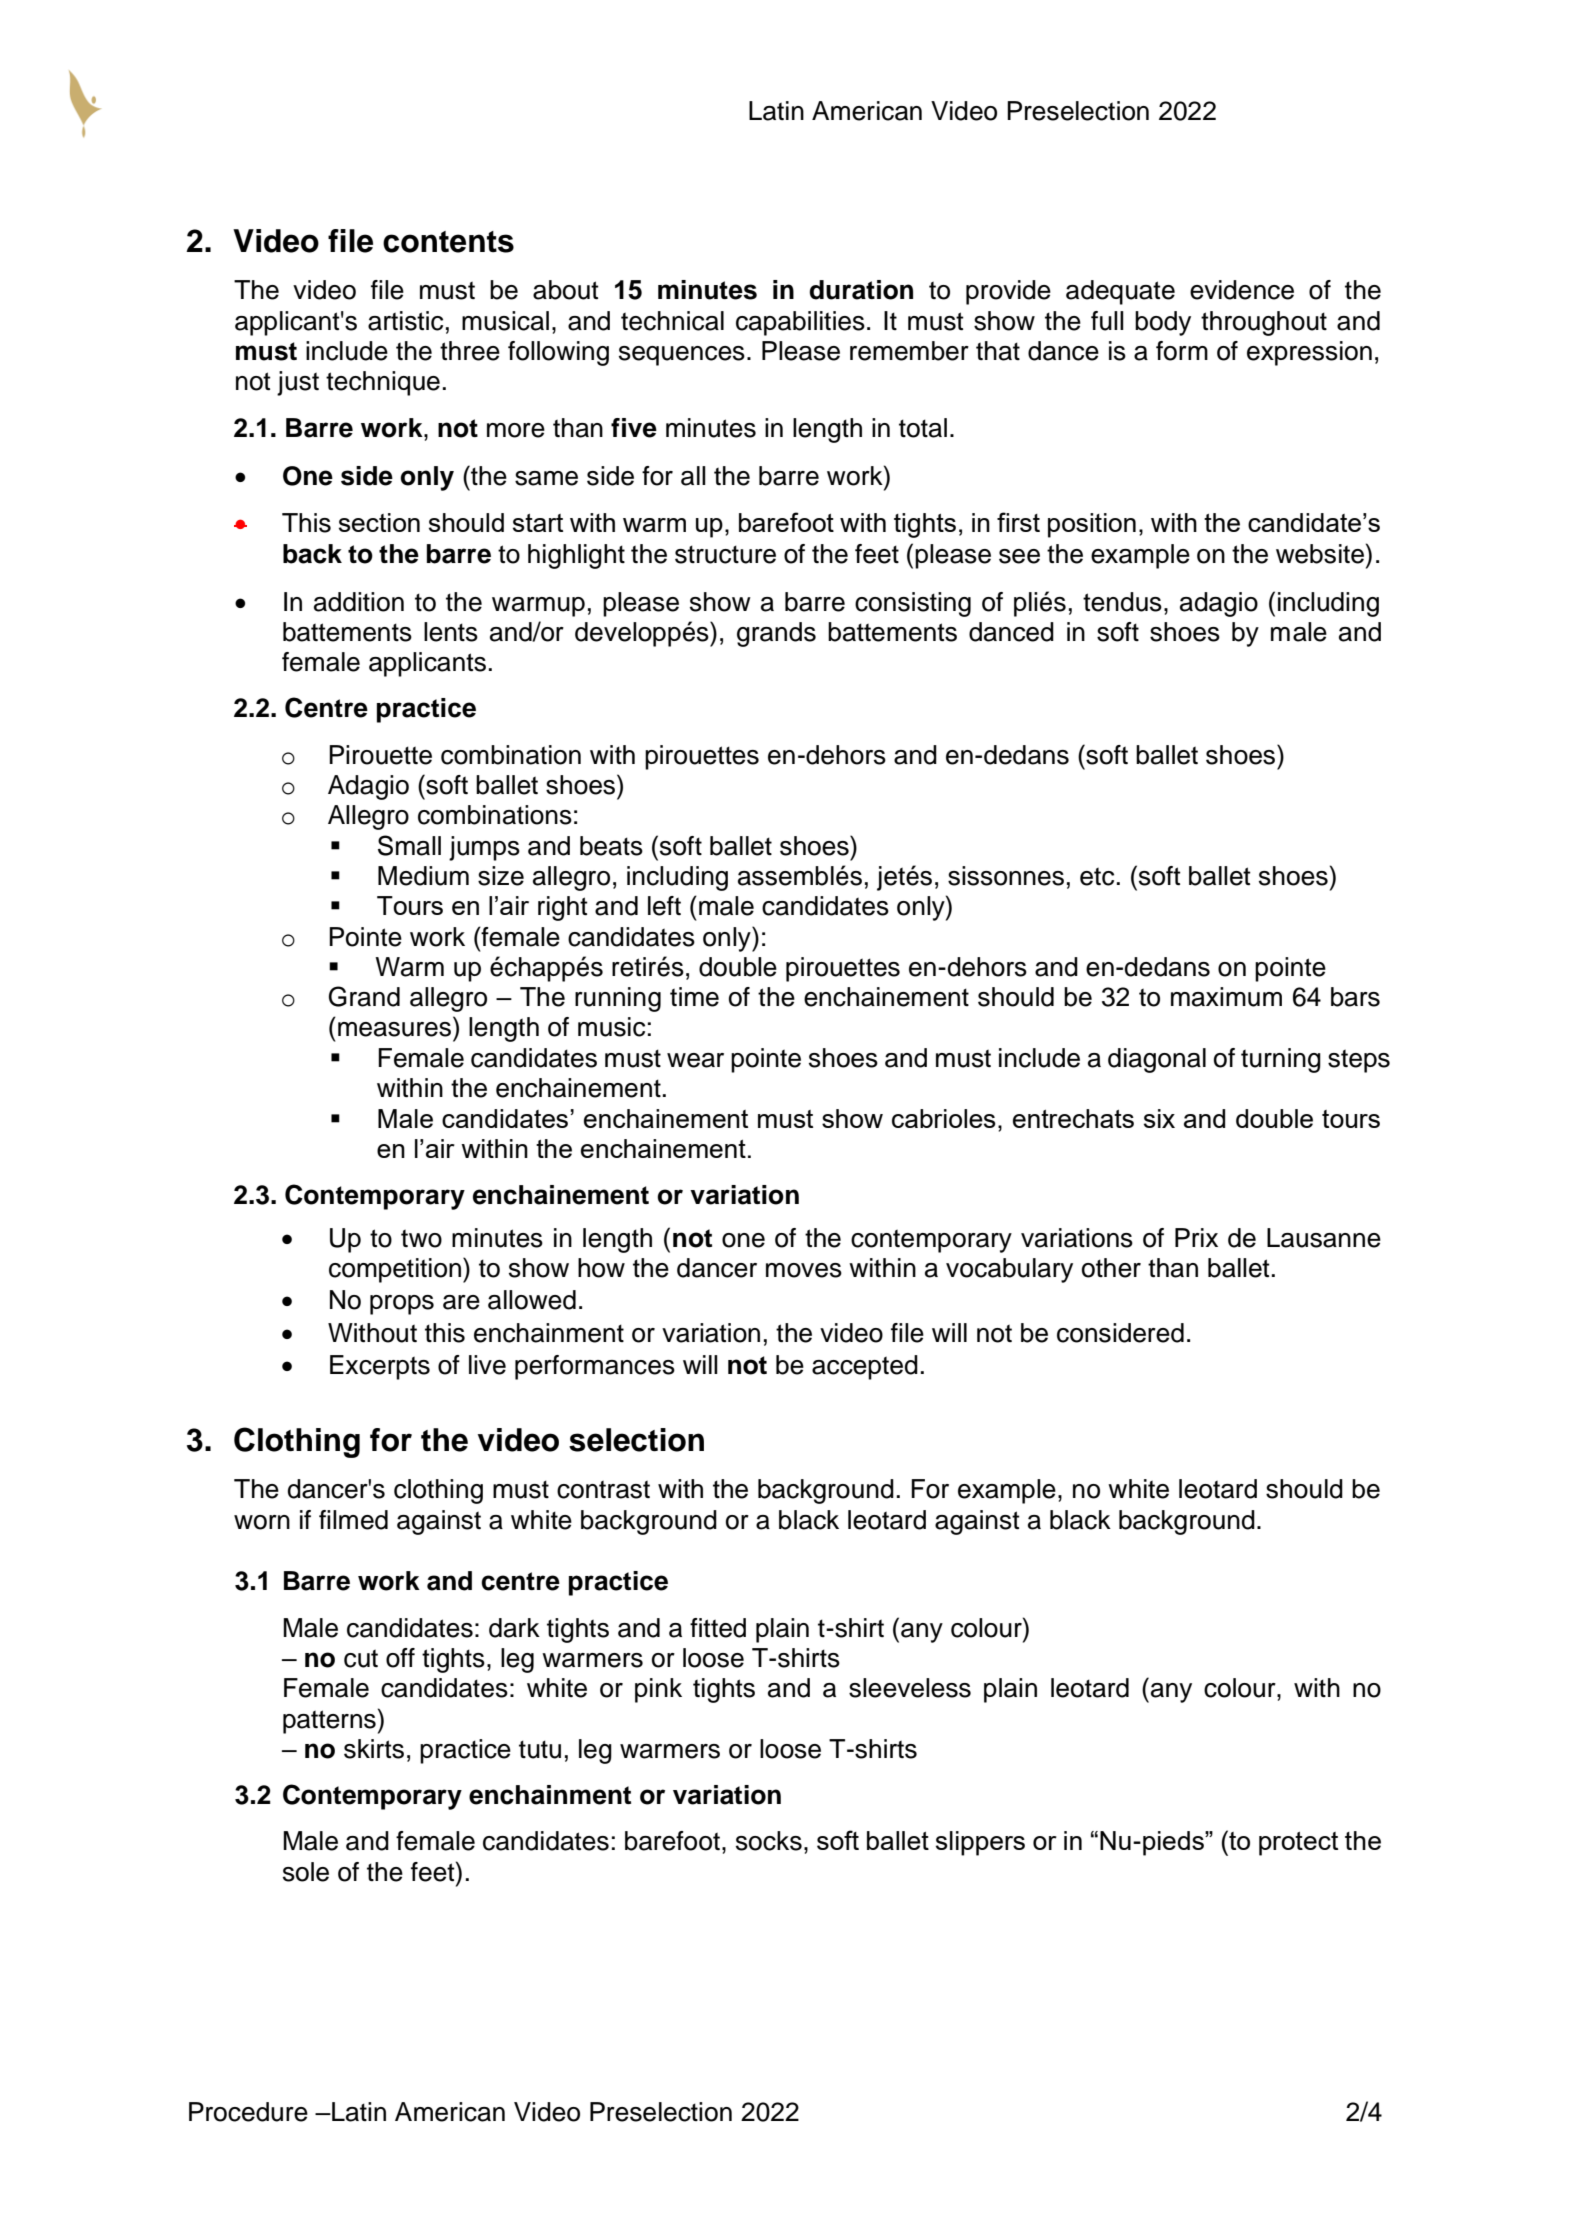 The width and height of the document is (1569, 2221). What do you see at coordinates (865, 1367) in the document?
I see `accepted` at bounding box center [865, 1367].
